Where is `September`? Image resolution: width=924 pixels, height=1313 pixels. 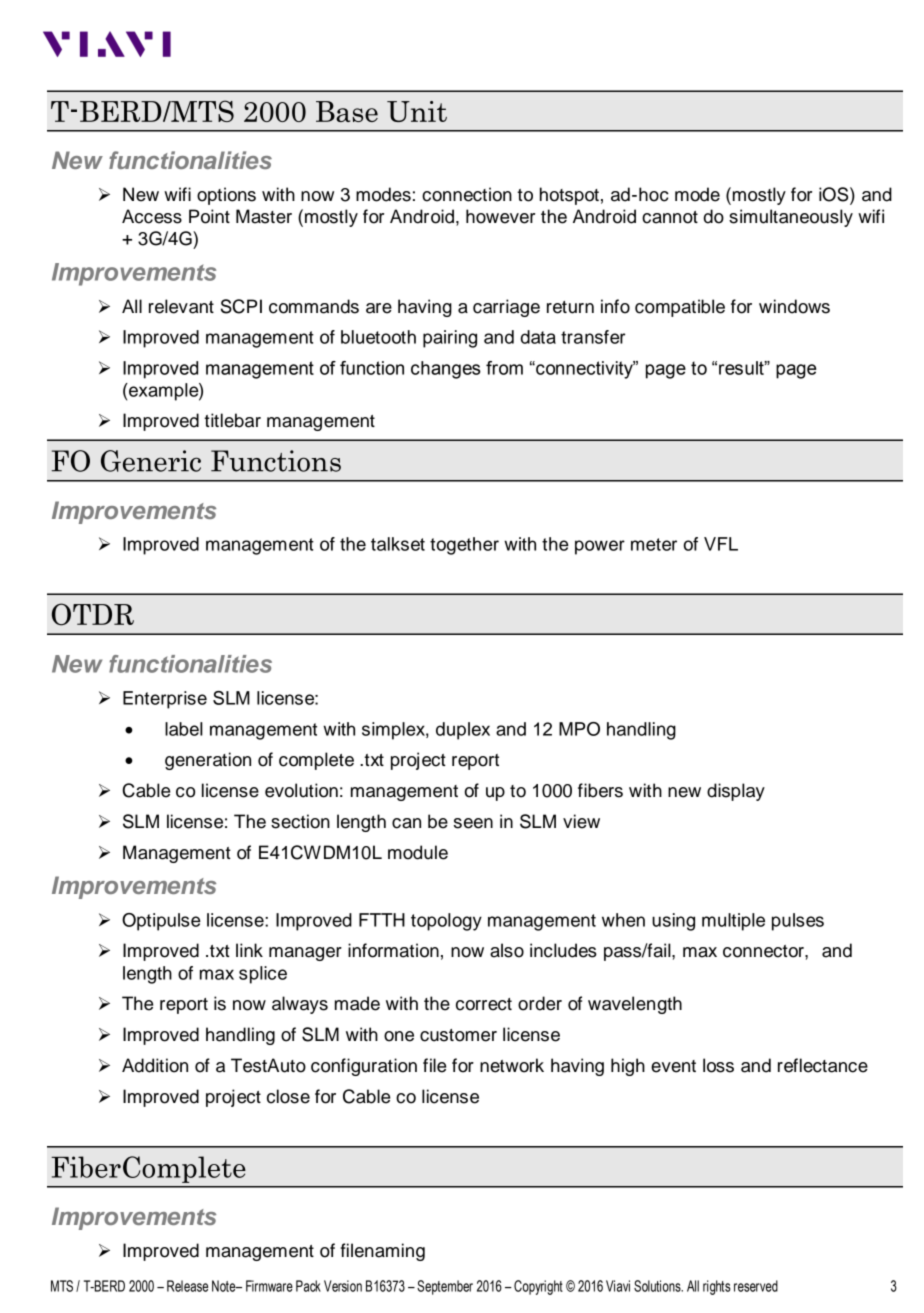 September is located at coordinates (445, 1287).
